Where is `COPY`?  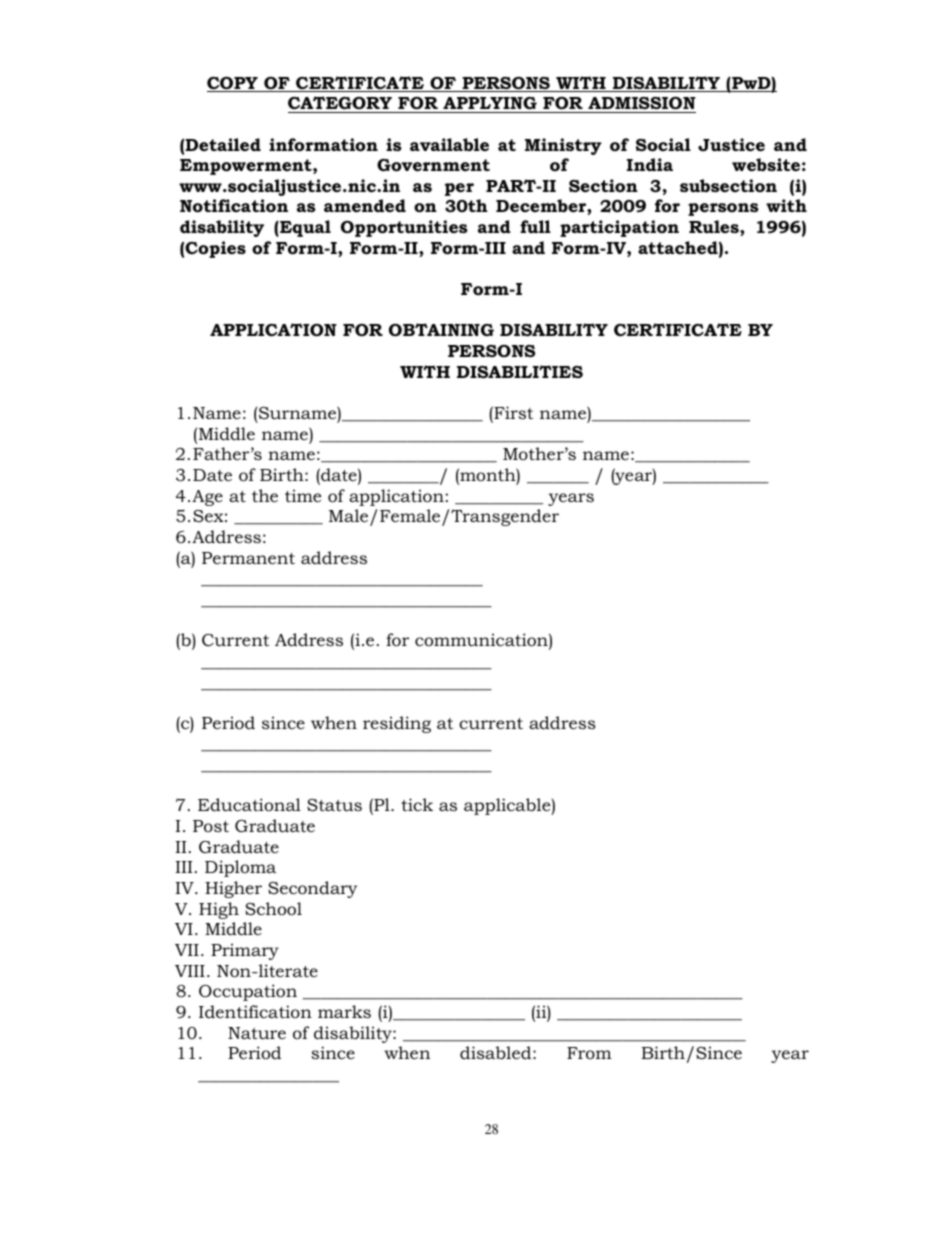 COPY is located at coordinates (233, 84).
